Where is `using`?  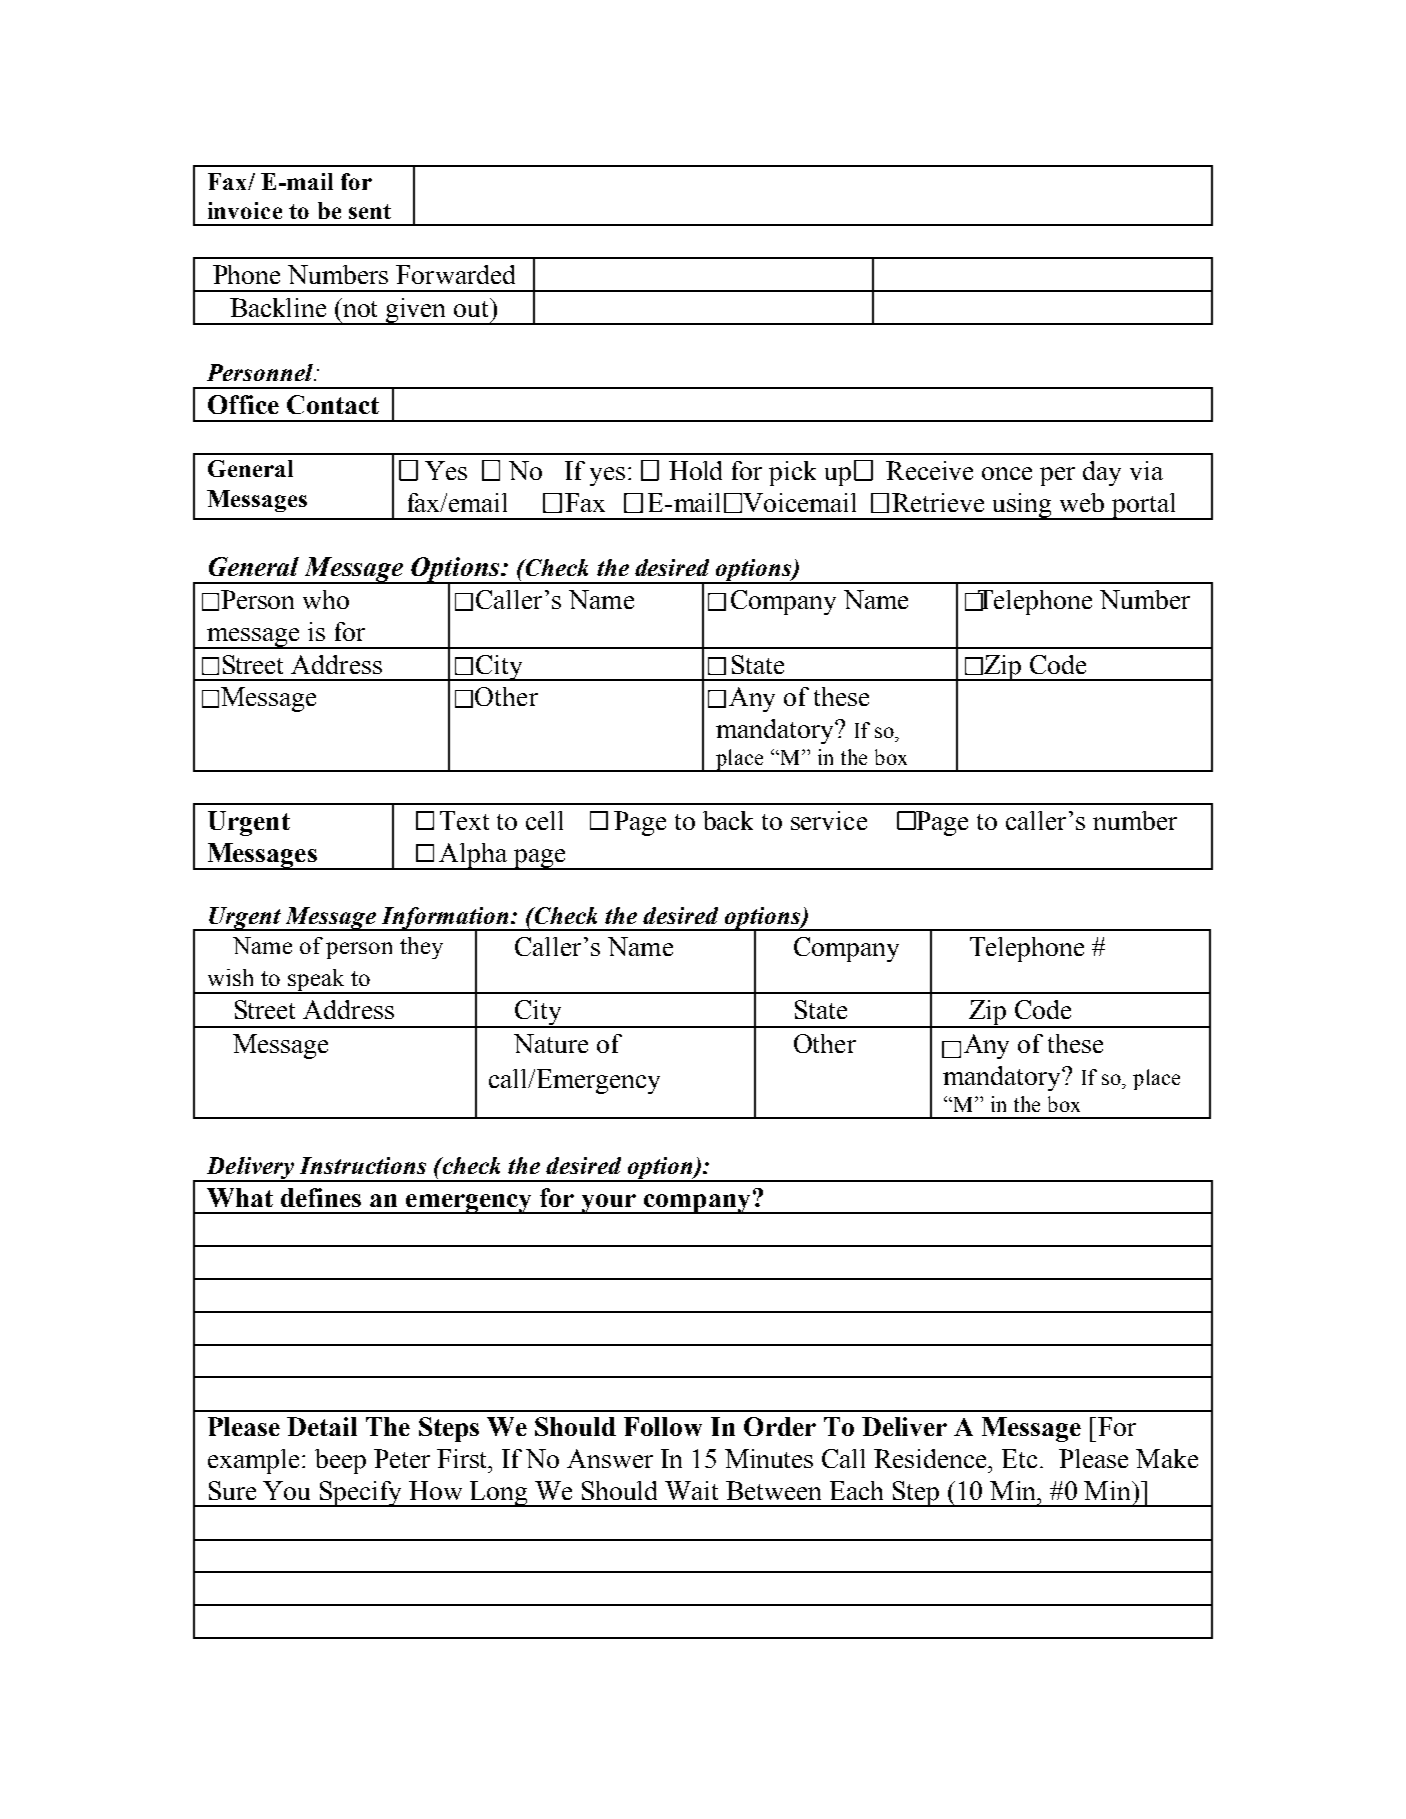 using is located at coordinates (1022, 506).
